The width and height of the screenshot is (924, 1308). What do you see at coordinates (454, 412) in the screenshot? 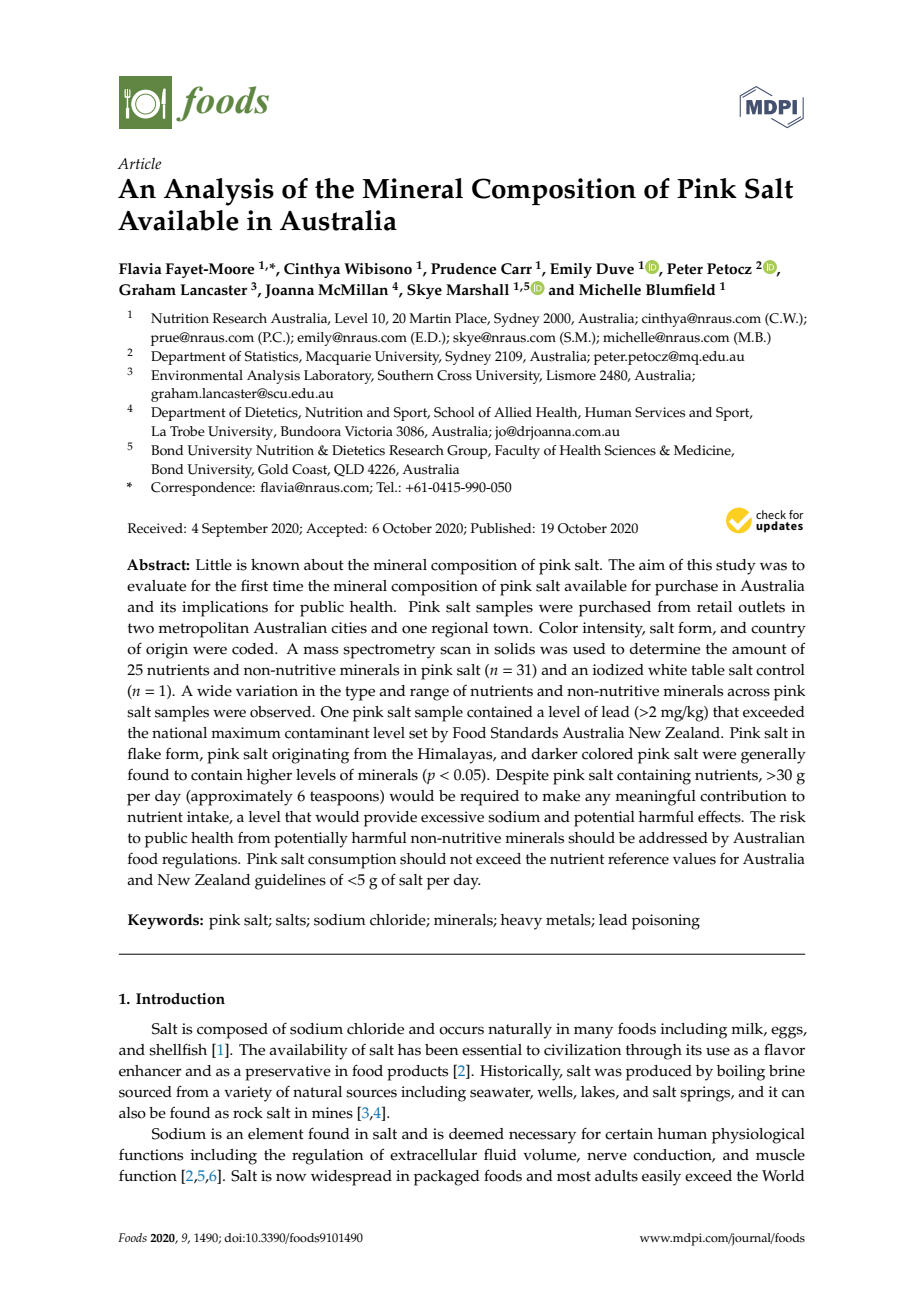
I see `School` at bounding box center [454, 412].
